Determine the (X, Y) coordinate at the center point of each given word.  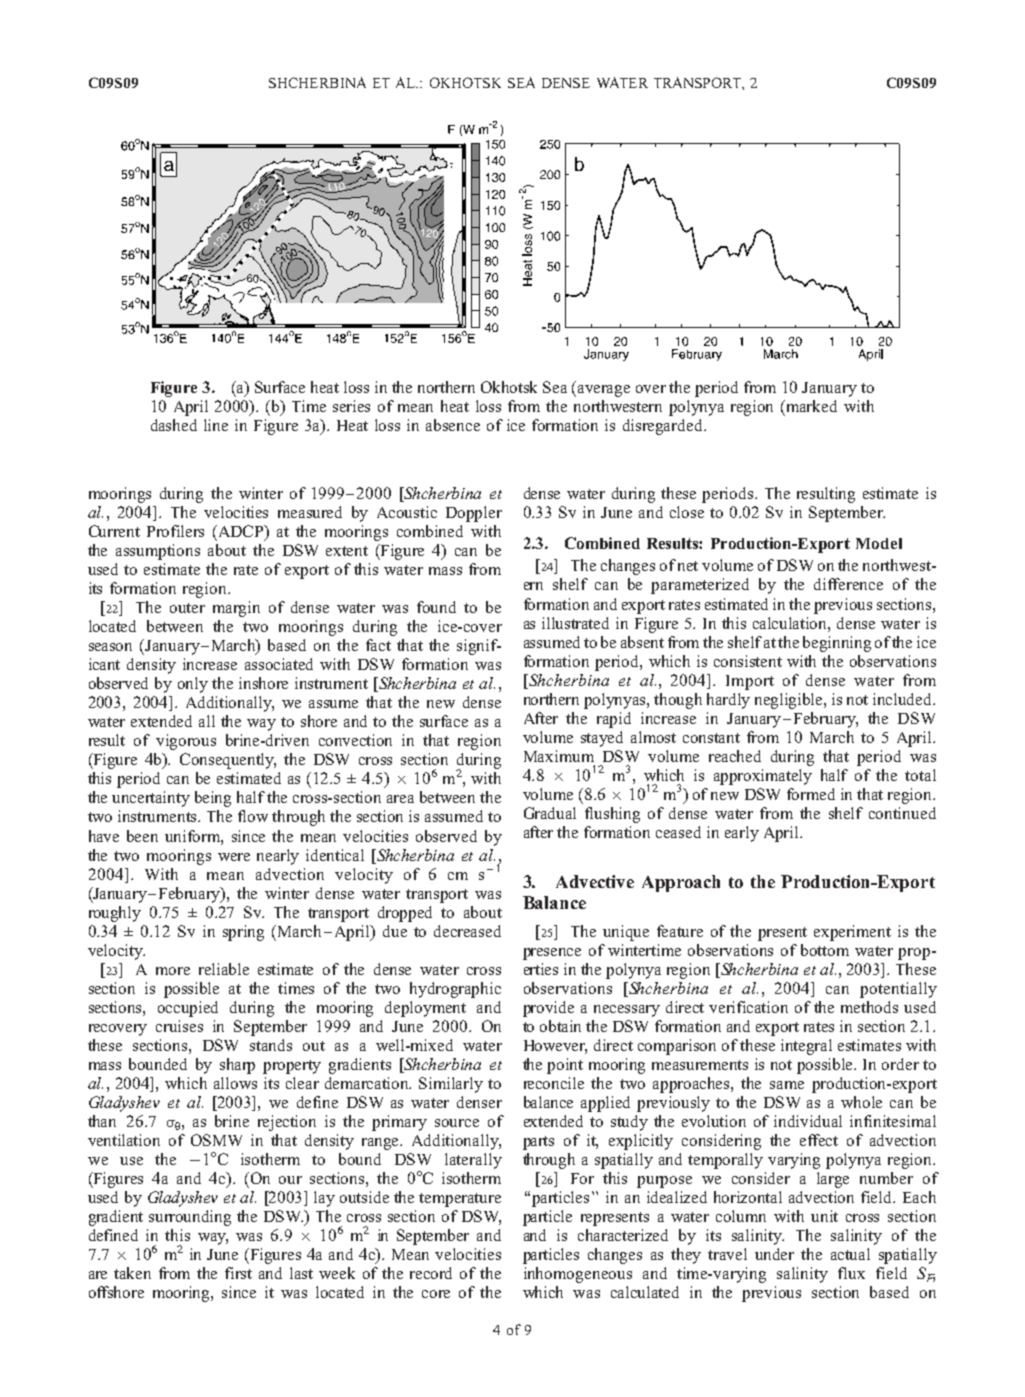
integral (806, 1047)
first (238, 1273)
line (216, 425)
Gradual (550, 813)
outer (187, 608)
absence (453, 425)
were (234, 857)
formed (811, 794)
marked (810, 406)
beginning (837, 644)
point (565, 1066)
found (436, 607)
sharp (237, 1066)
